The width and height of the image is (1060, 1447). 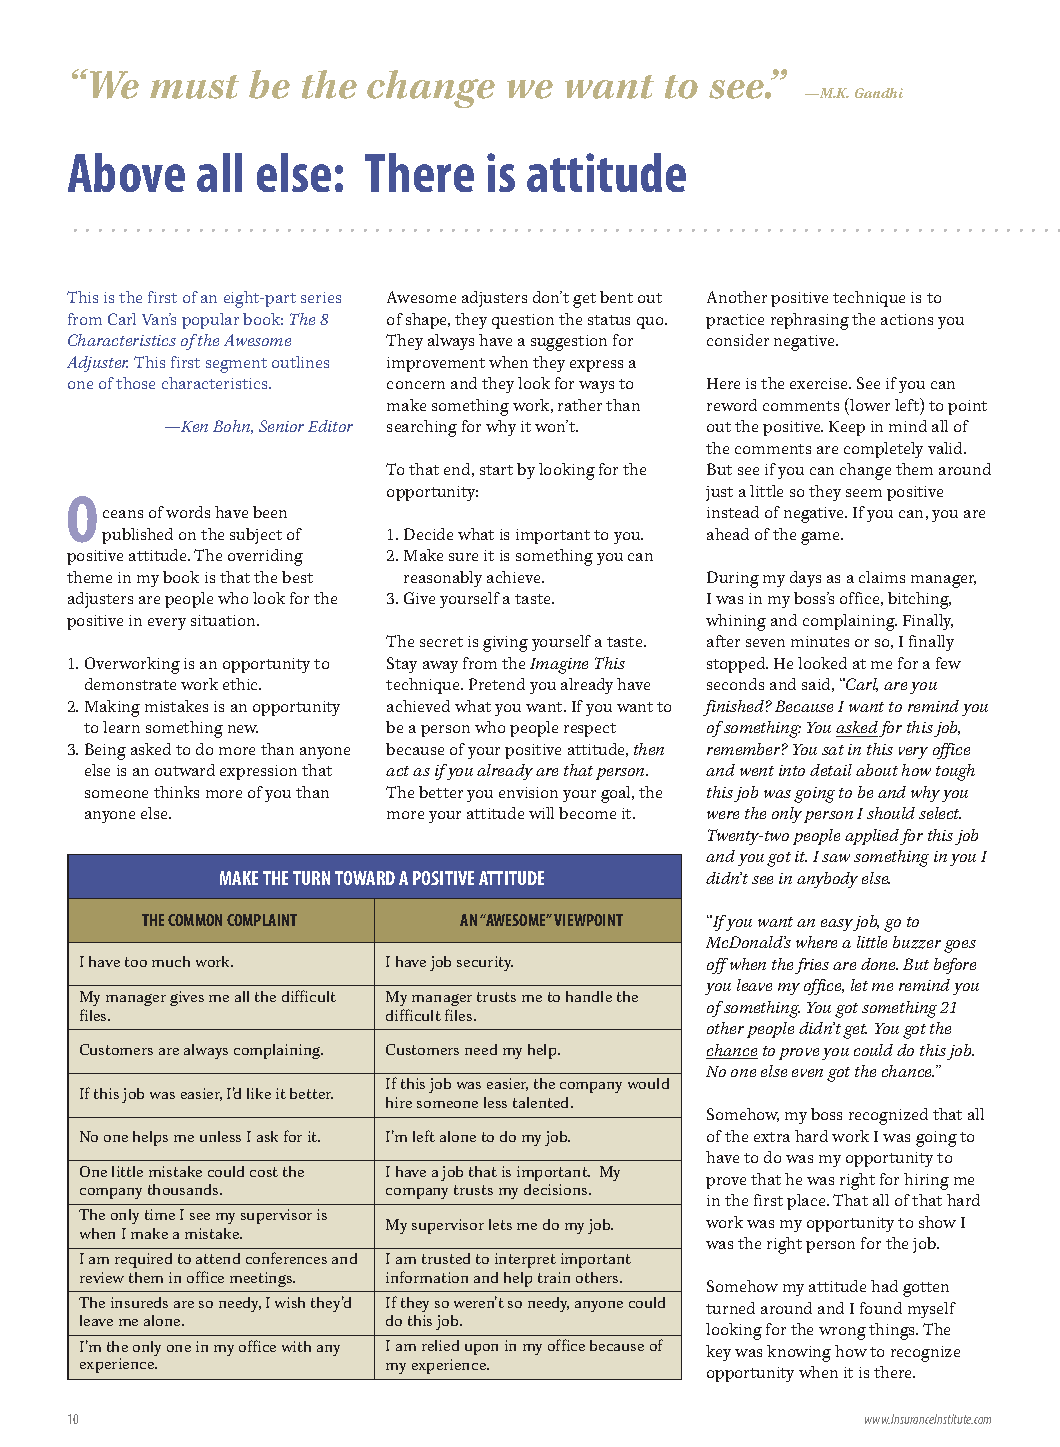 I want to click on must, so click(x=194, y=87).
